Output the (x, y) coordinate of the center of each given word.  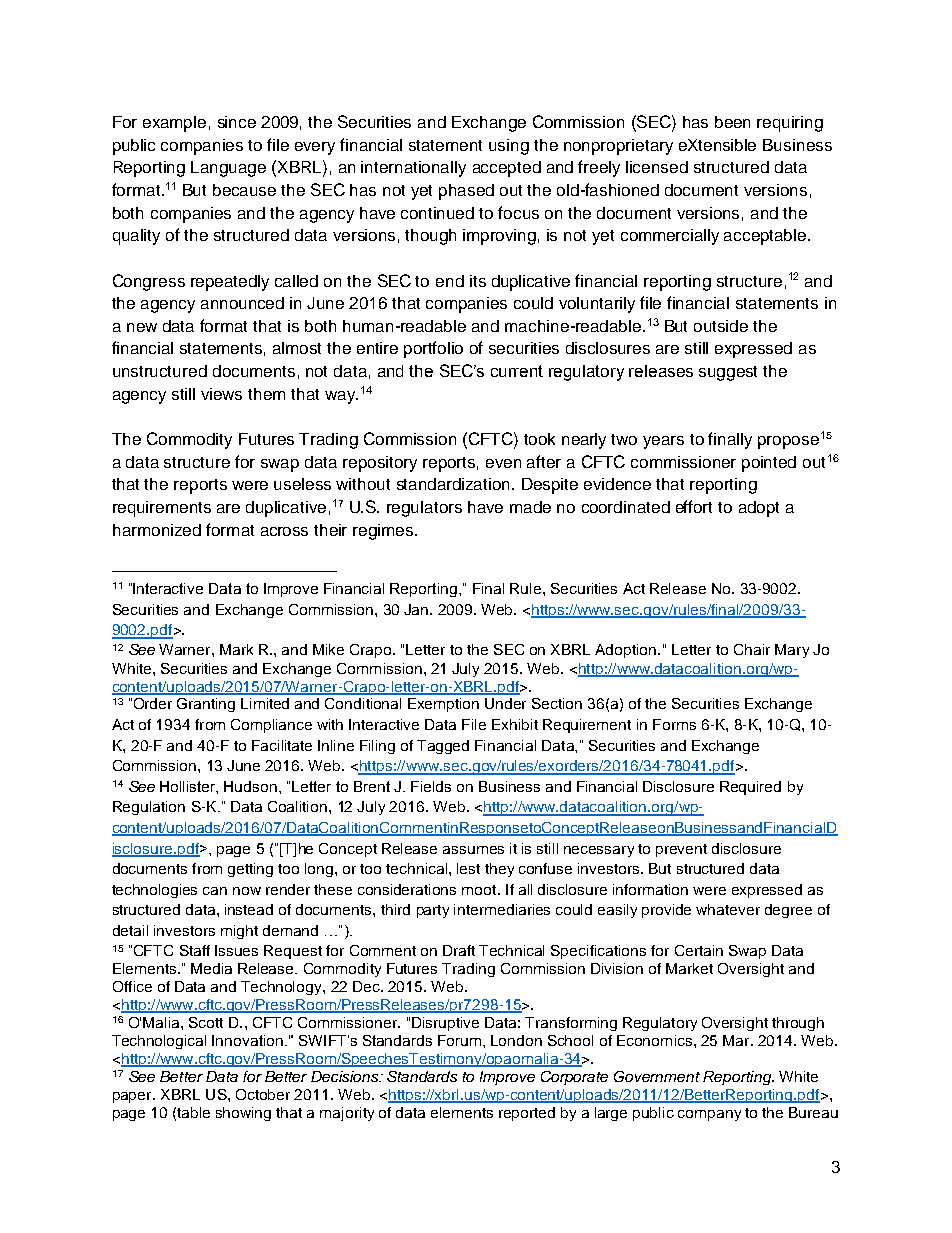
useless (302, 484)
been (732, 122)
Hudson (250, 786)
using (509, 147)
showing (243, 1114)
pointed (769, 464)
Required (750, 788)
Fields (431, 786)
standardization (455, 484)
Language (228, 169)
